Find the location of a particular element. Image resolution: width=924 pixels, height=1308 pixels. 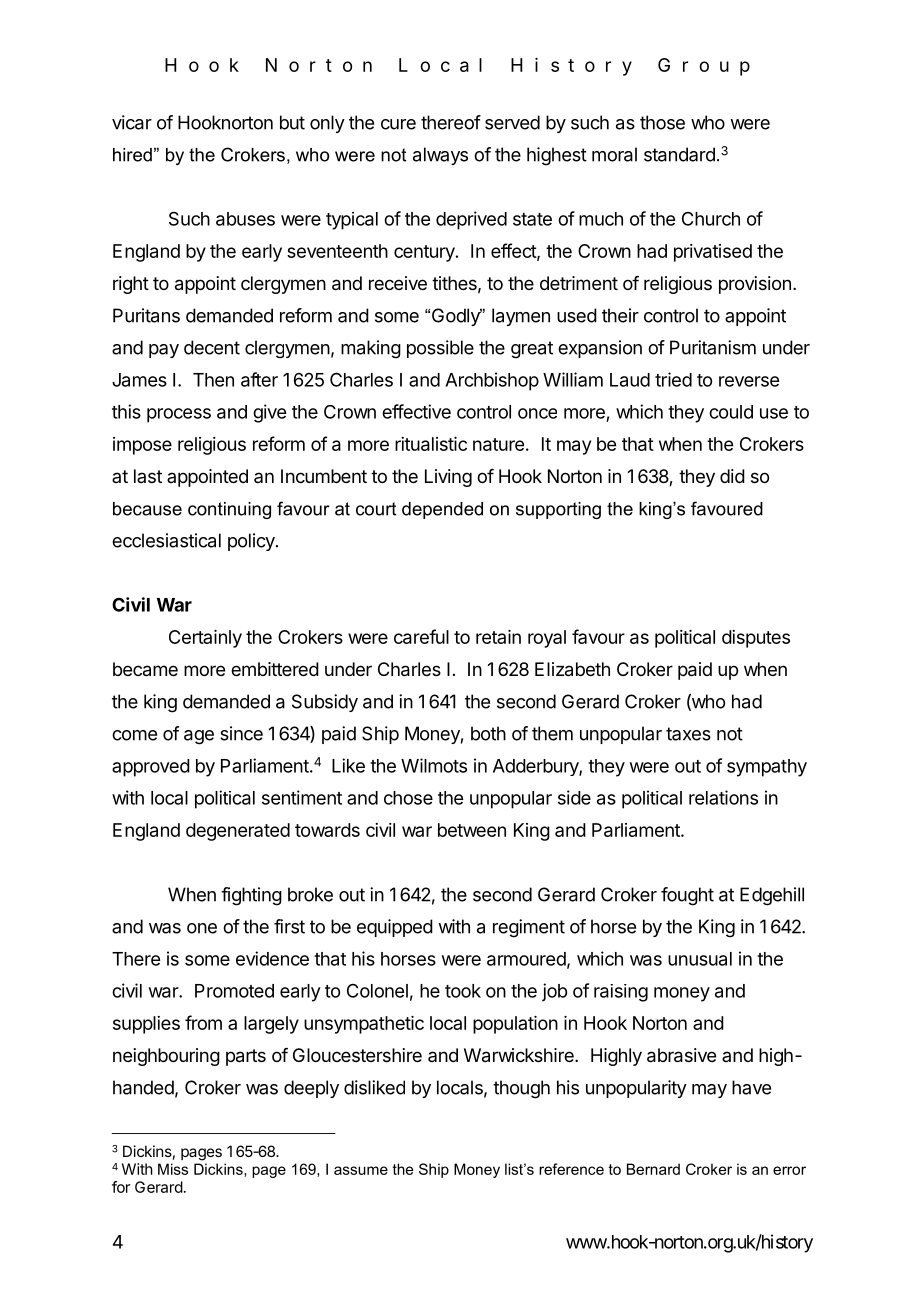

disputes is located at coordinates (756, 639).
